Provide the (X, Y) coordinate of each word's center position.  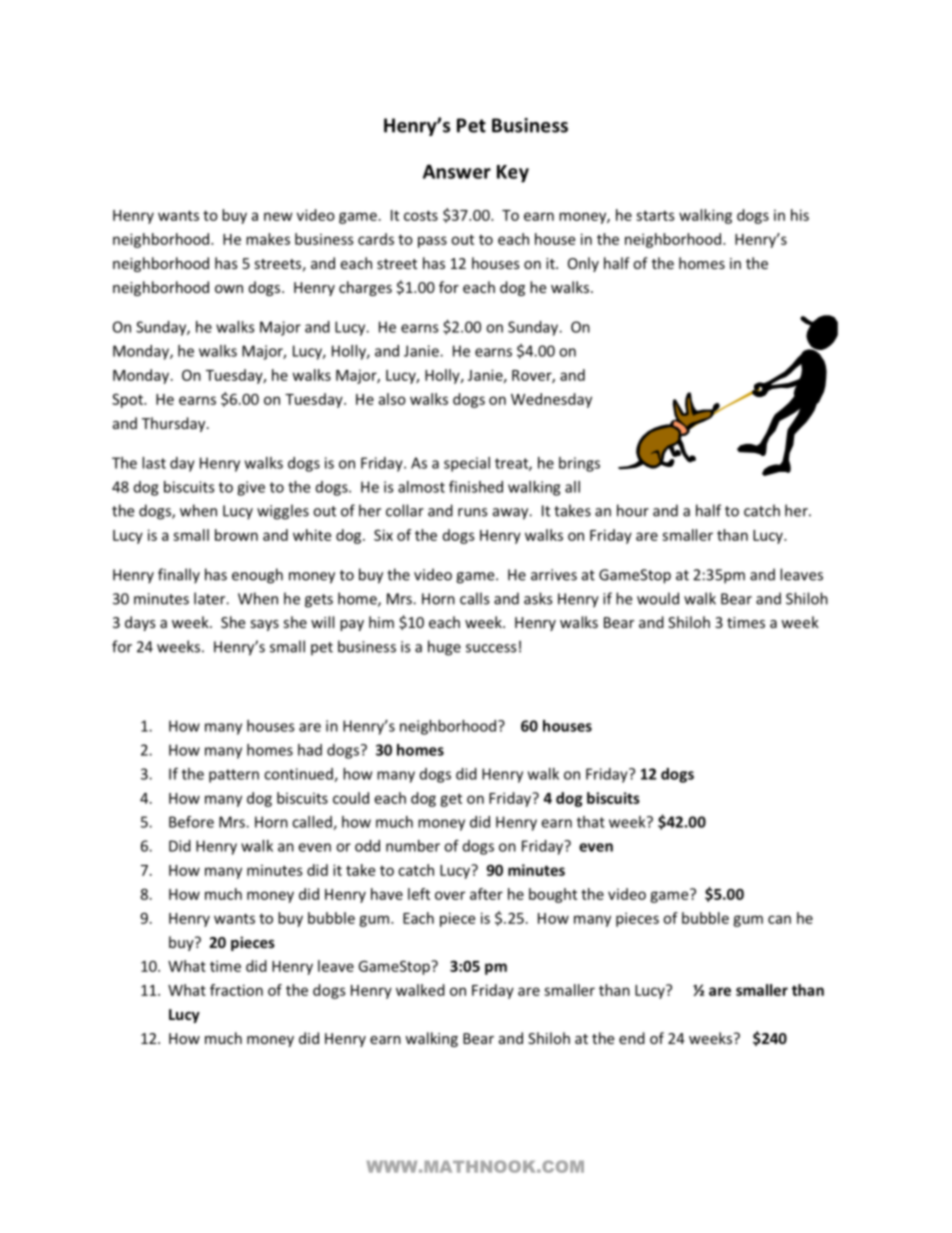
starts (655, 215)
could (351, 798)
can (779, 919)
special (467, 464)
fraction (236, 990)
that (591, 822)
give (251, 488)
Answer (457, 171)
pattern (234, 776)
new (278, 216)
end (632, 1038)
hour (633, 510)
